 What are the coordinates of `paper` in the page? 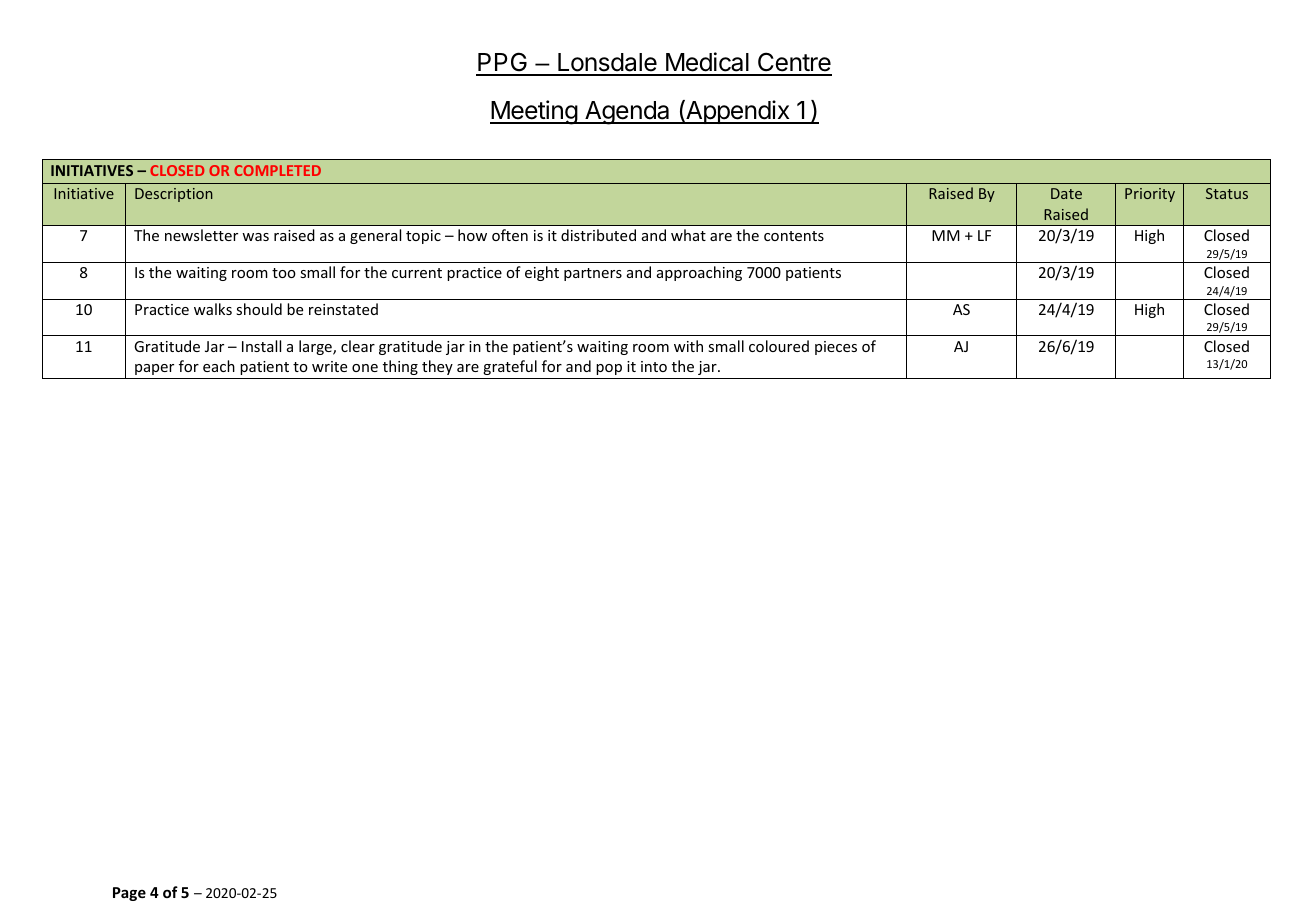 It's located at (154, 369).
